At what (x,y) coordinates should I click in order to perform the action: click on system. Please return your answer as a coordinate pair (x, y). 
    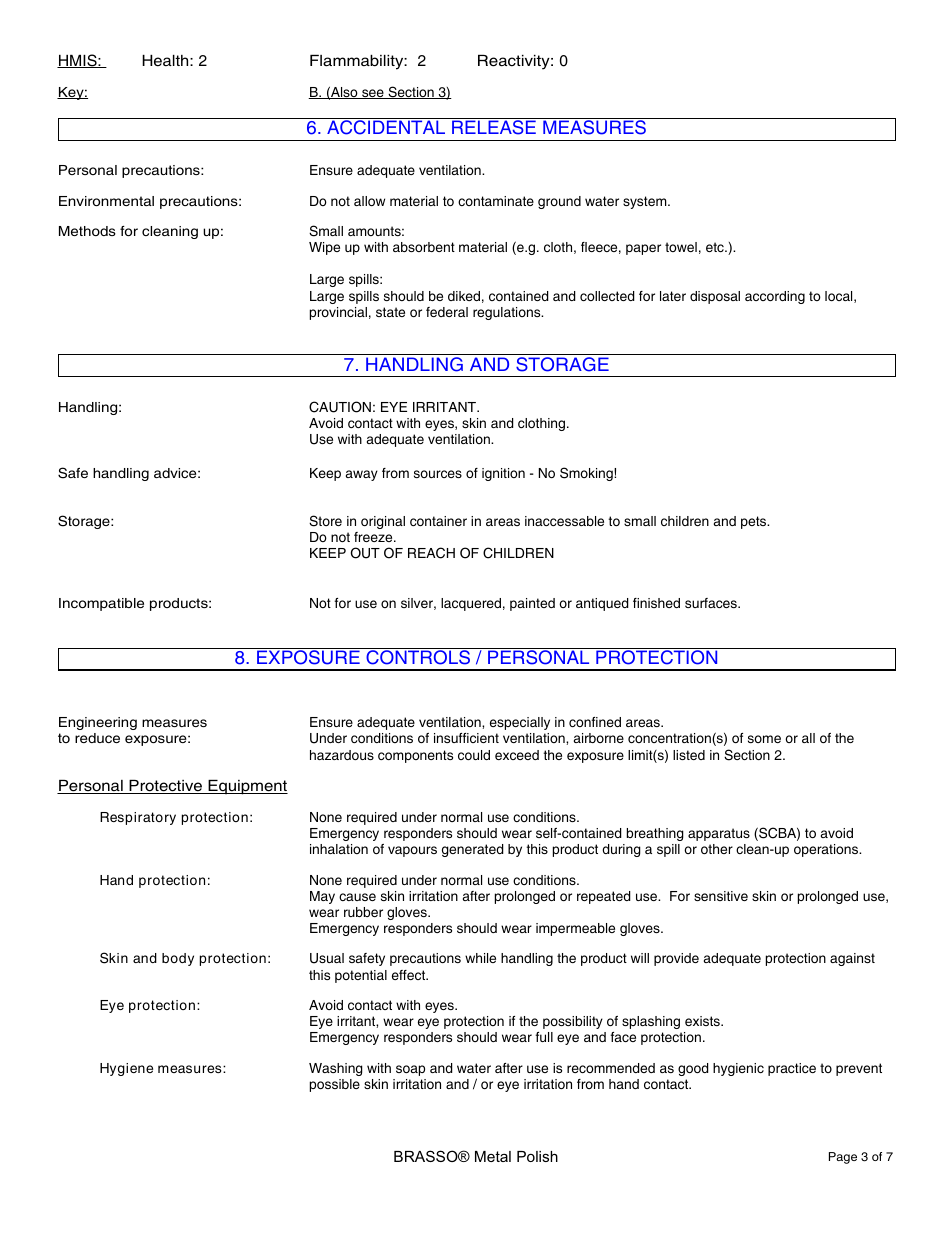
    Looking at the image, I should click on (646, 202).
